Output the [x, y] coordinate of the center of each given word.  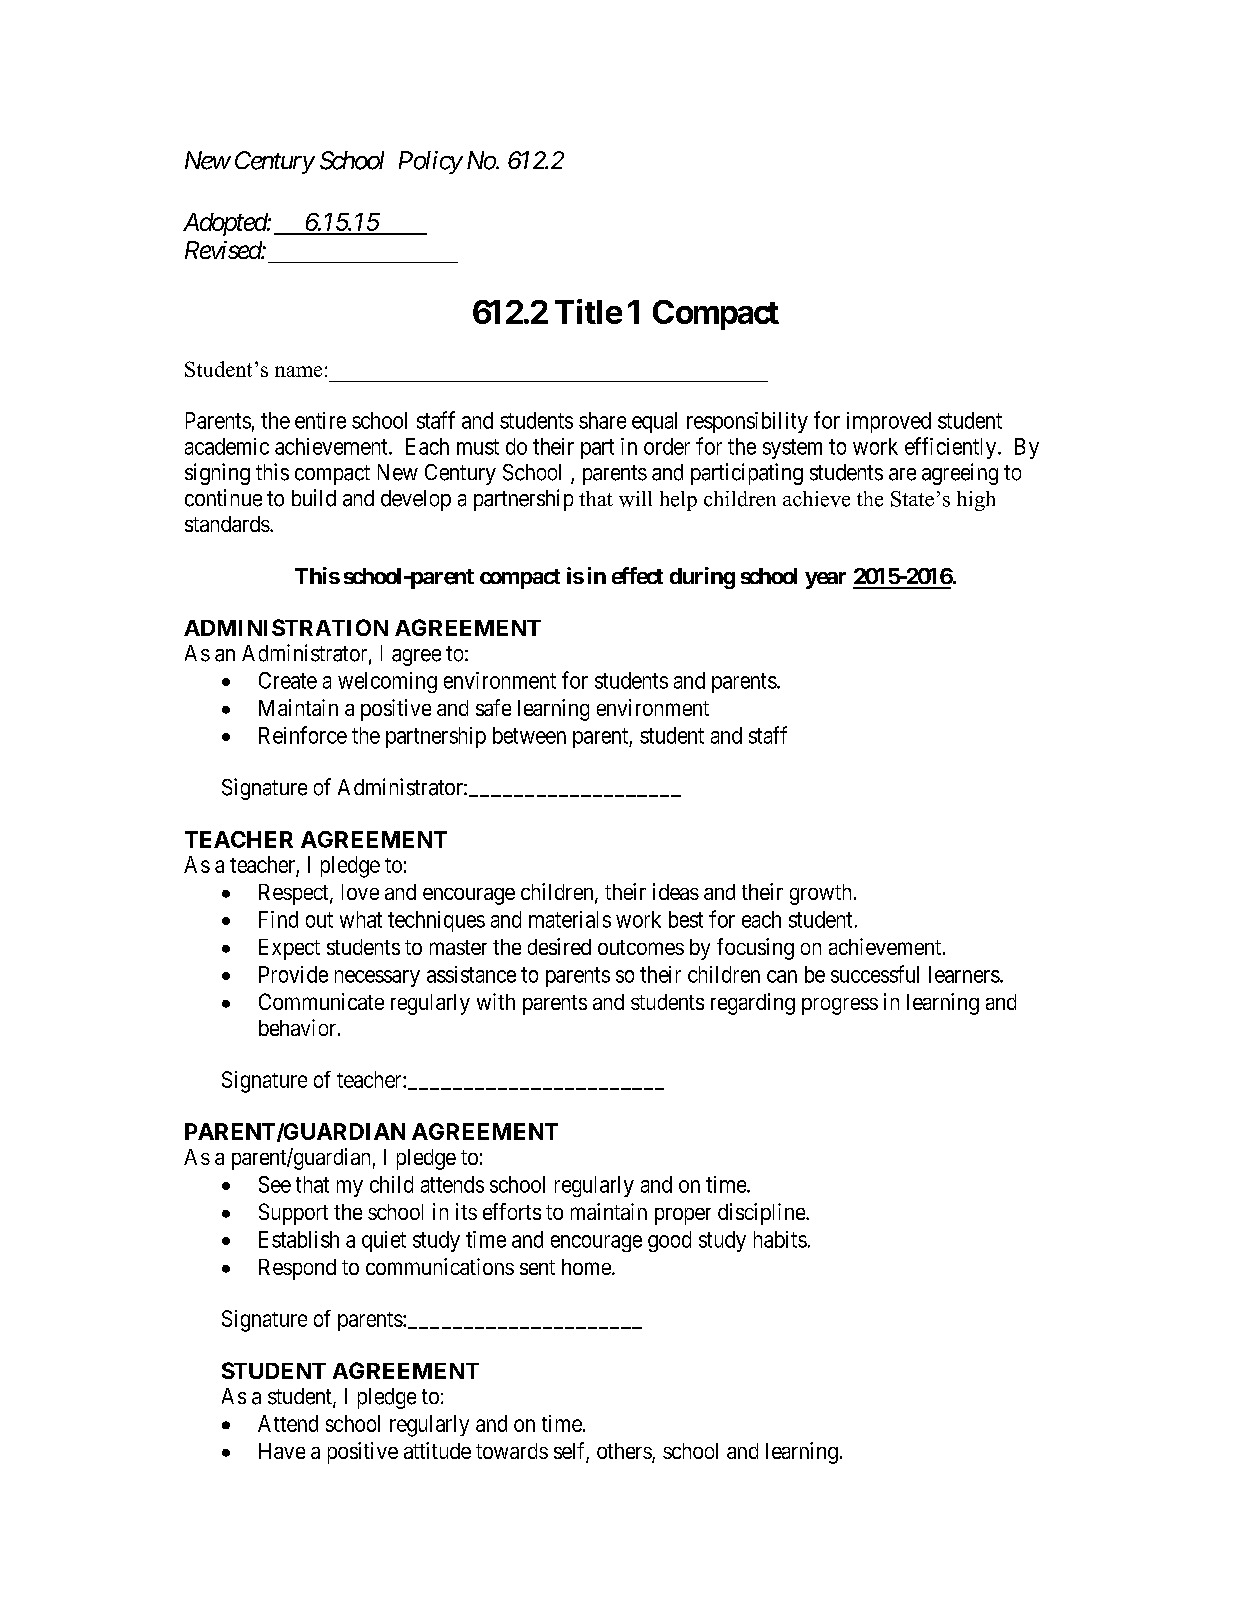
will [635, 499]
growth [820, 894]
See [275, 1184]
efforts [512, 1211]
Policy [430, 162]
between [529, 735]
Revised [224, 250]
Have [282, 1451]
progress [840, 1006]
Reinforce [303, 735]
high [976, 501]
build [314, 498]
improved [889, 422]
